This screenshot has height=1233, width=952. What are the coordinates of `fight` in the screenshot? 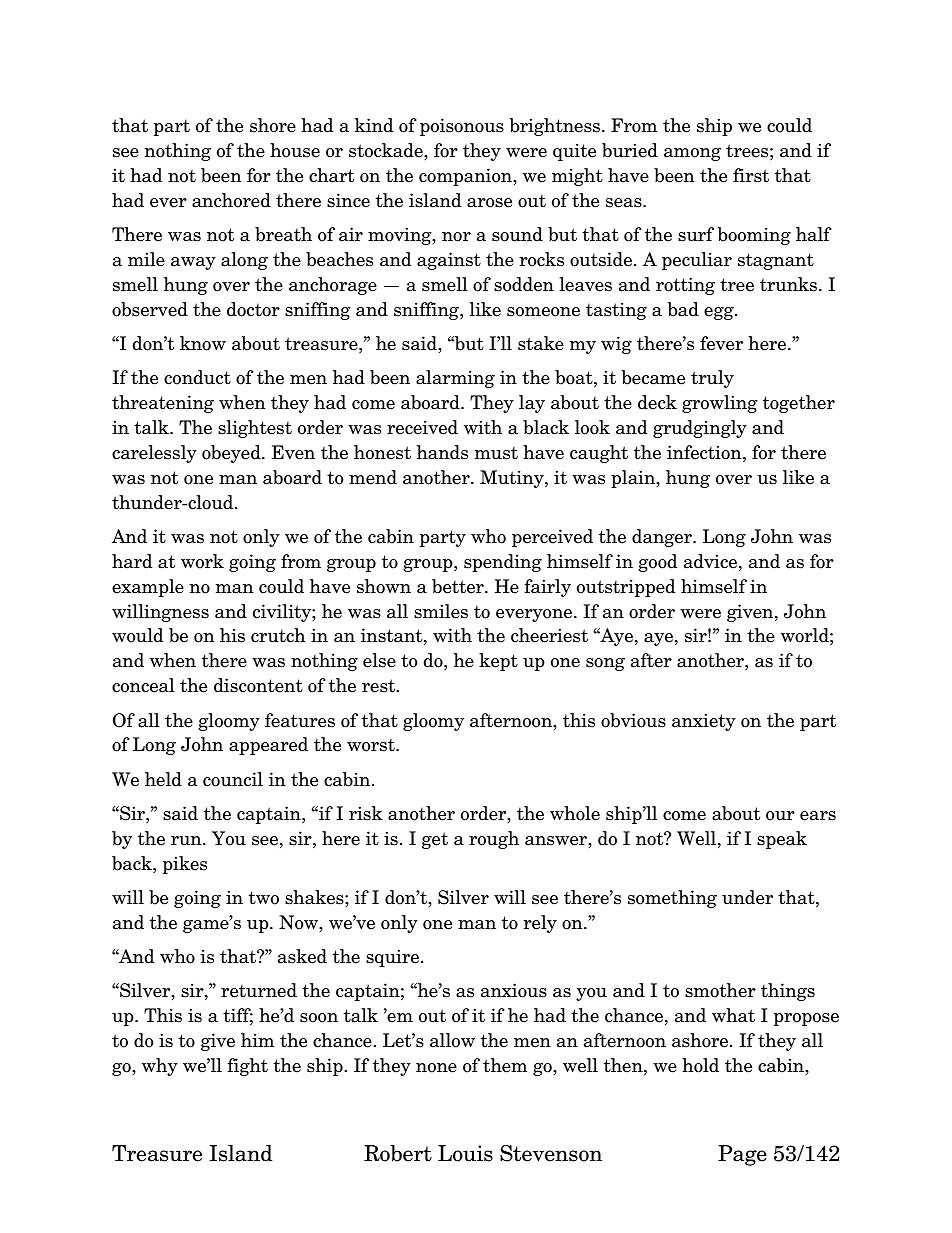 It's located at (247, 1067).
